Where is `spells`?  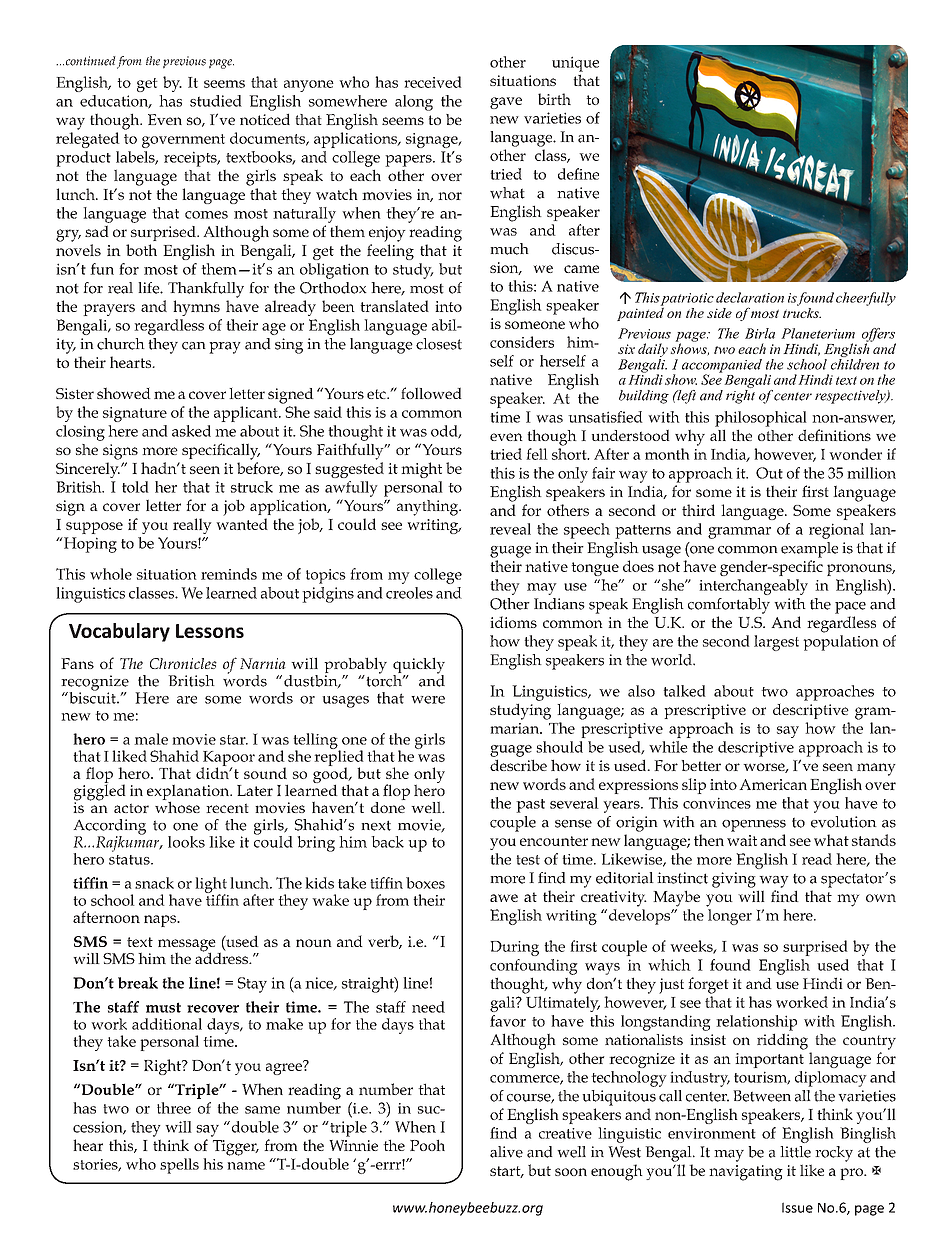
spells is located at coordinates (179, 1166).
